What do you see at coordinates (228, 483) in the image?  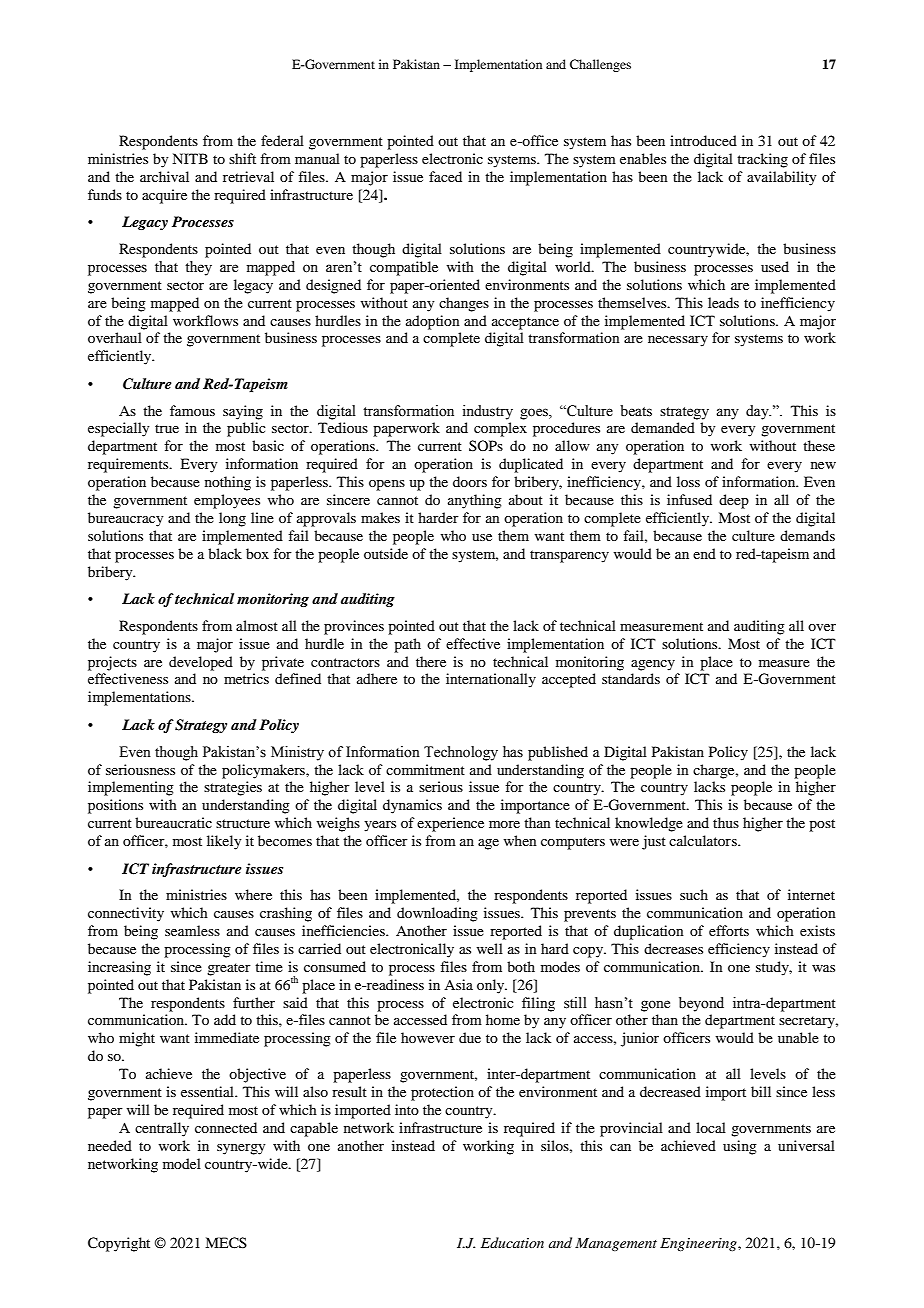 I see `nothing` at bounding box center [228, 483].
